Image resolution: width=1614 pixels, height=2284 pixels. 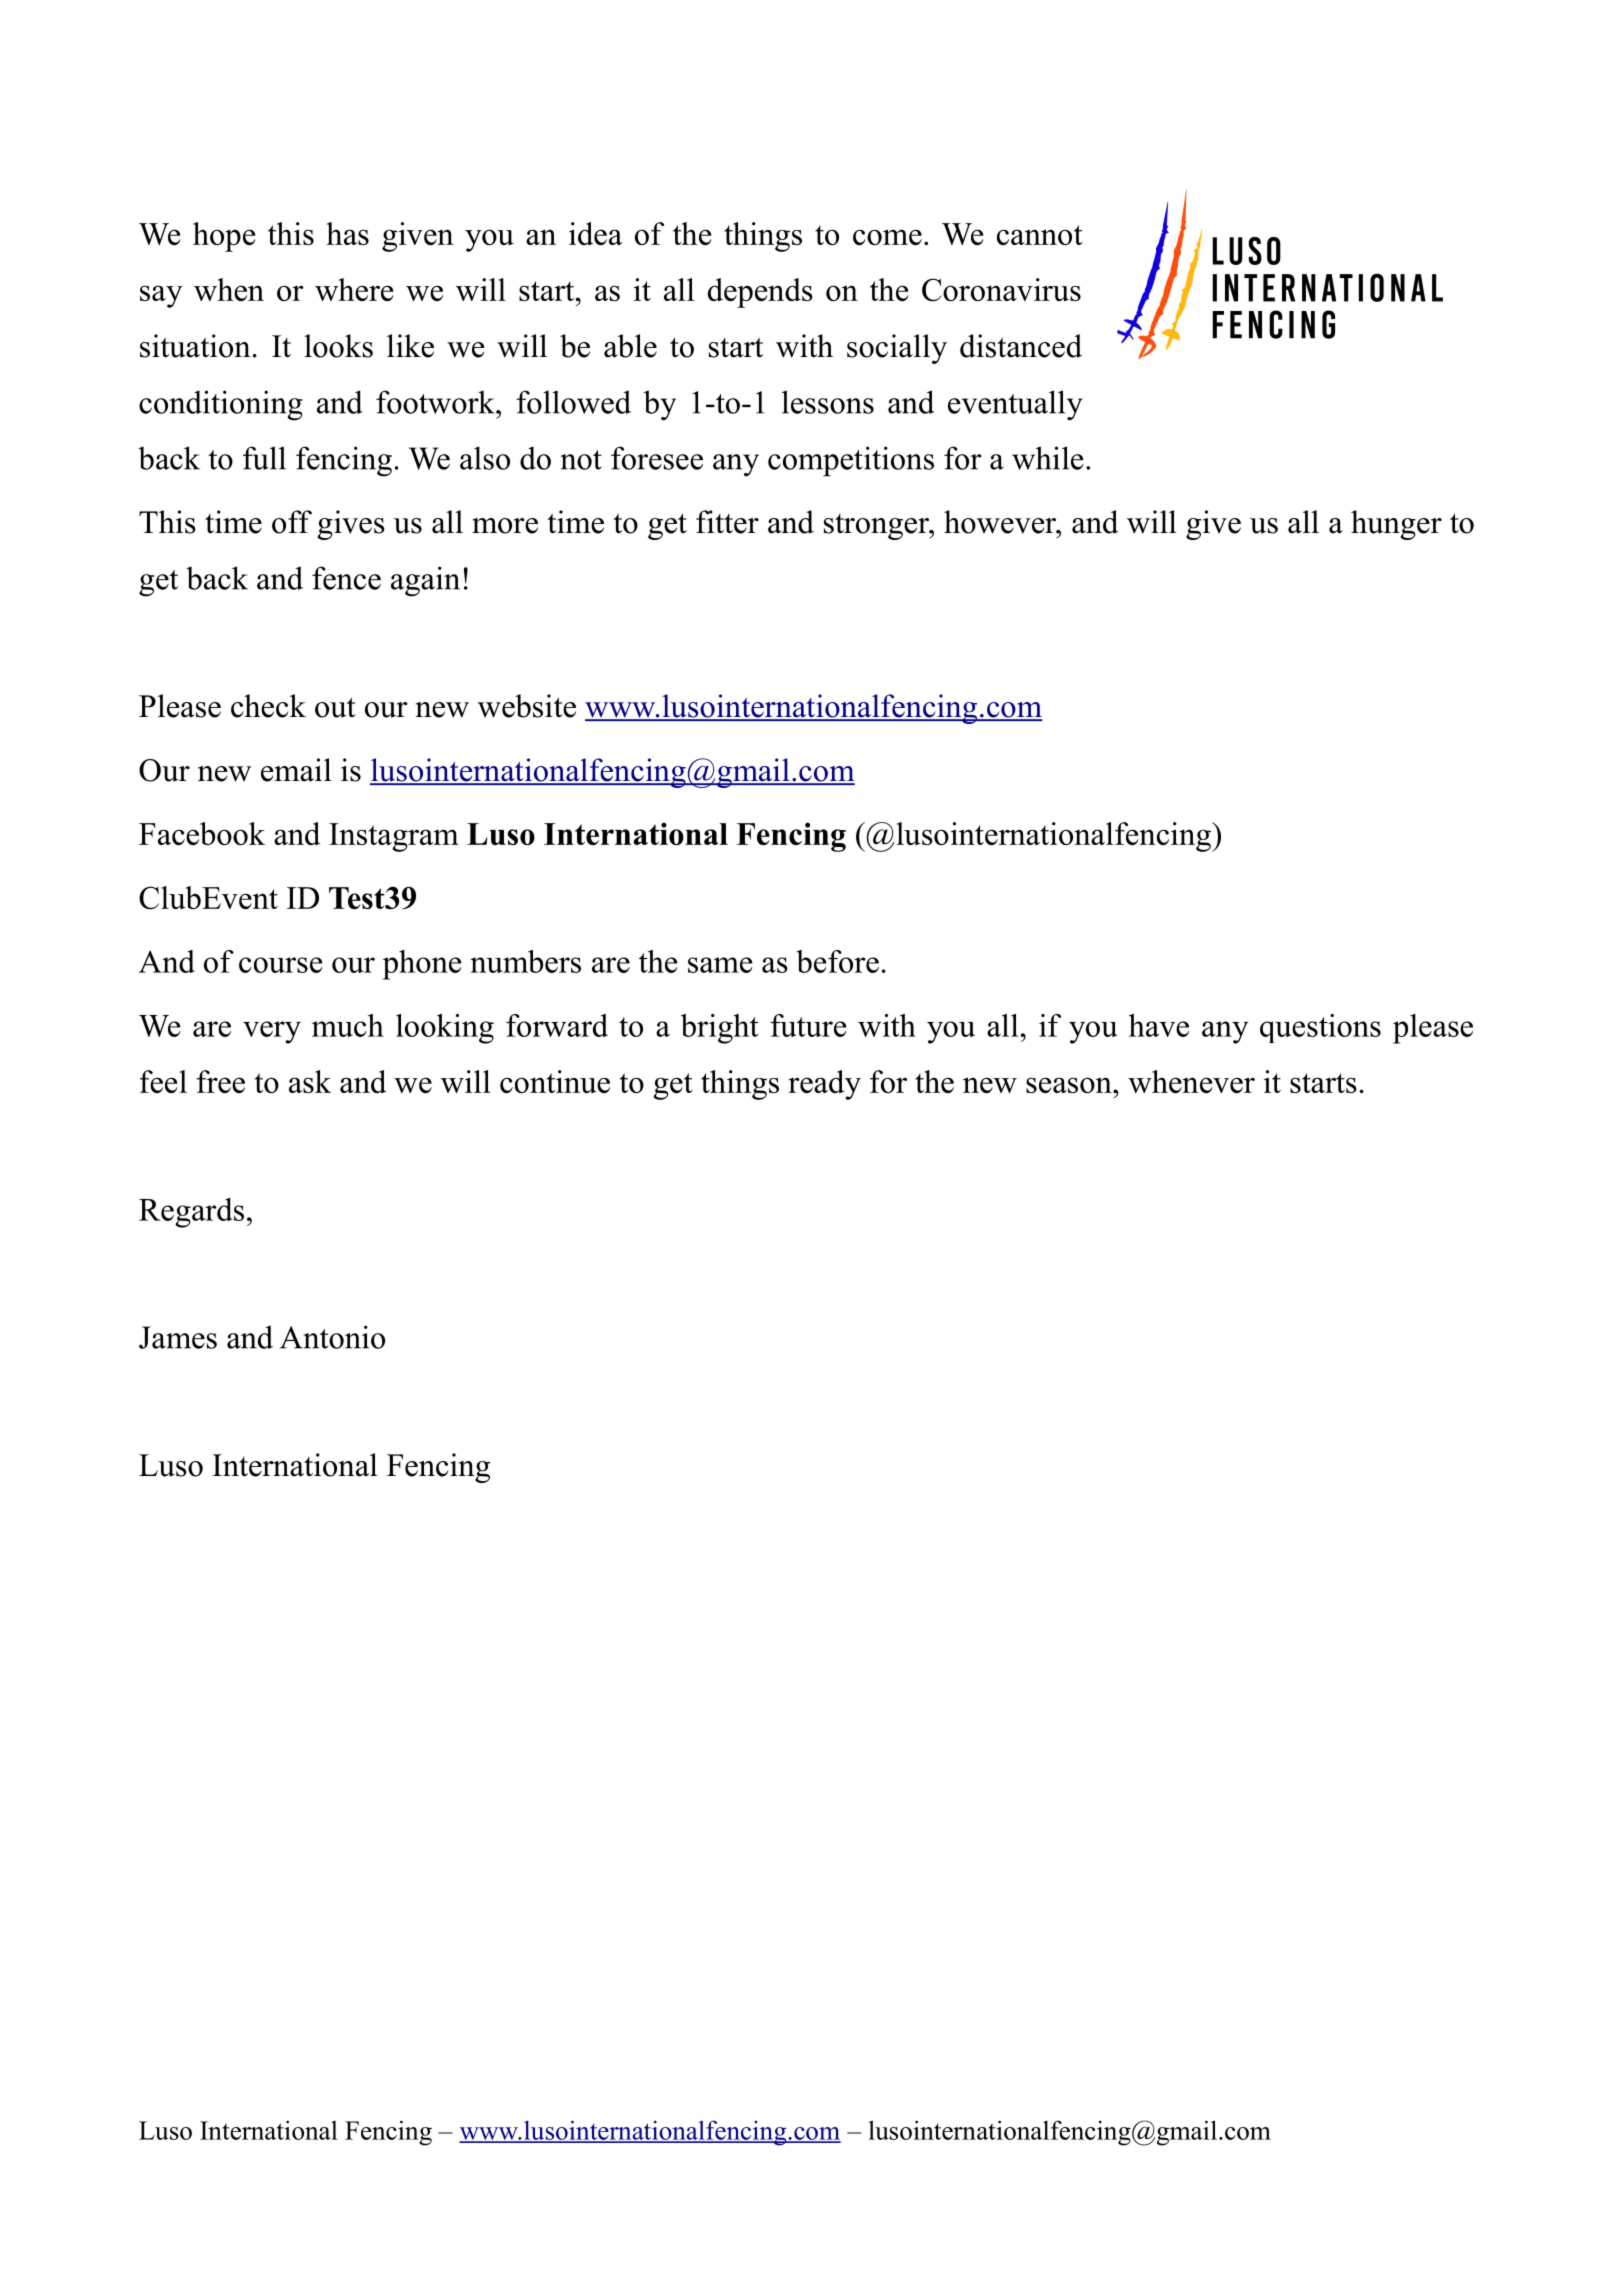 What do you see at coordinates (1070, 1085) in the page?
I see `season` at bounding box center [1070, 1085].
